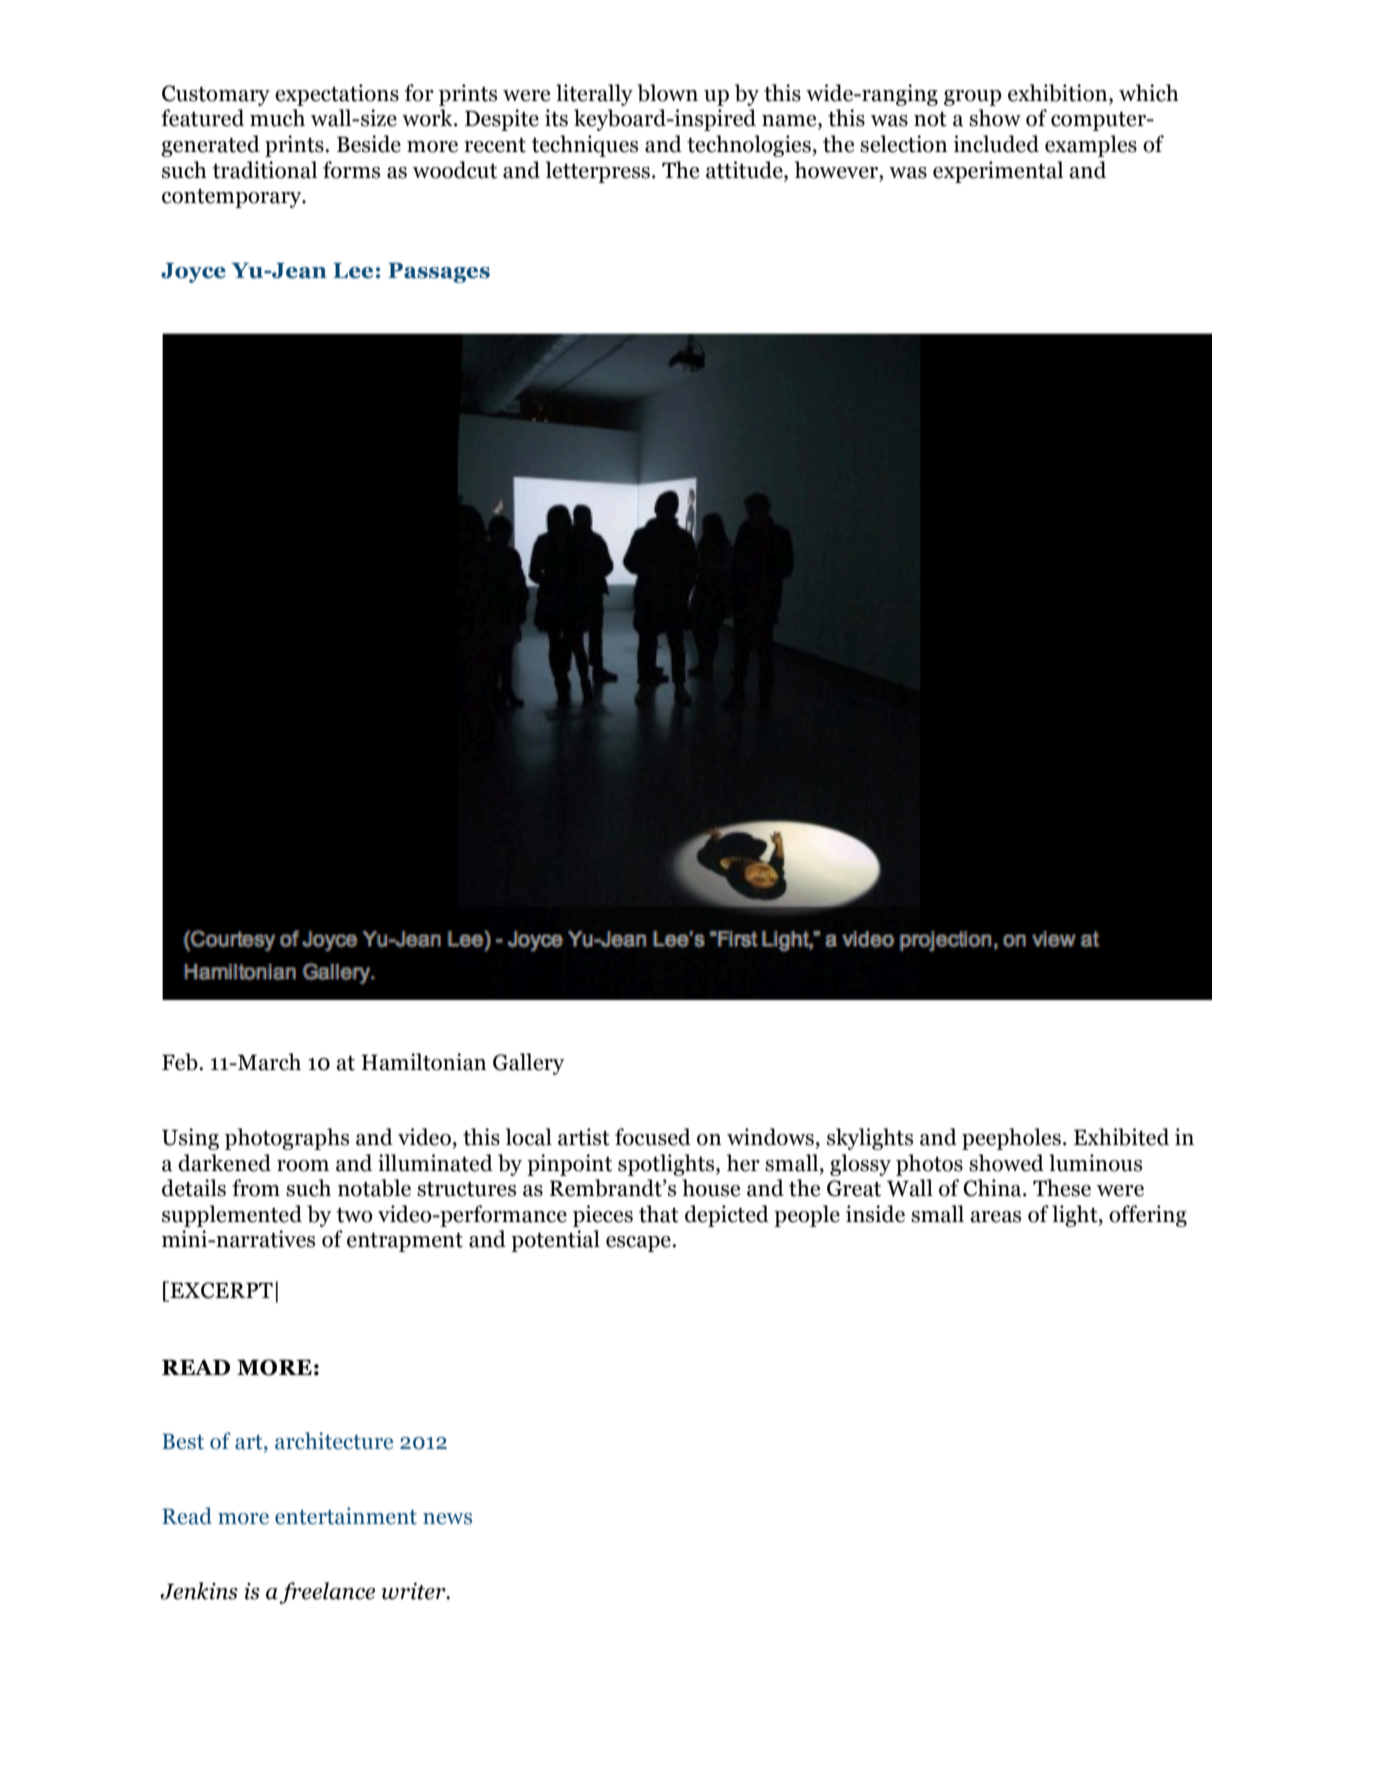 The height and width of the screenshot is (1776, 1373). I want to click on areas, so click(995, 1217).
